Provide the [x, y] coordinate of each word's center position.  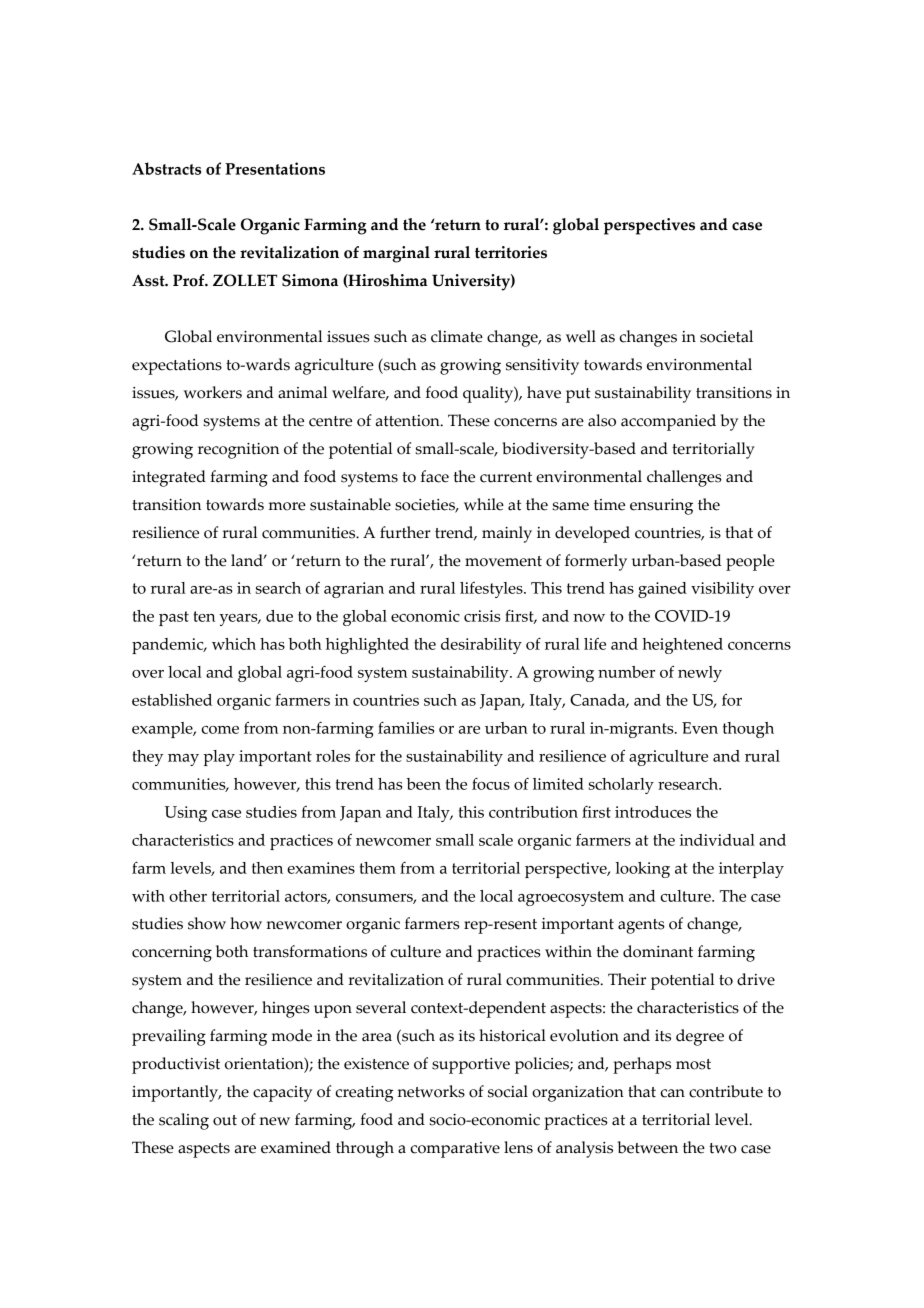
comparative [455, 1150]
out [225, 1120]
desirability [481, 646]
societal [726, 336]
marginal [396, 254]
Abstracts [166, 168]
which [234, 644]
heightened [682, 646]
